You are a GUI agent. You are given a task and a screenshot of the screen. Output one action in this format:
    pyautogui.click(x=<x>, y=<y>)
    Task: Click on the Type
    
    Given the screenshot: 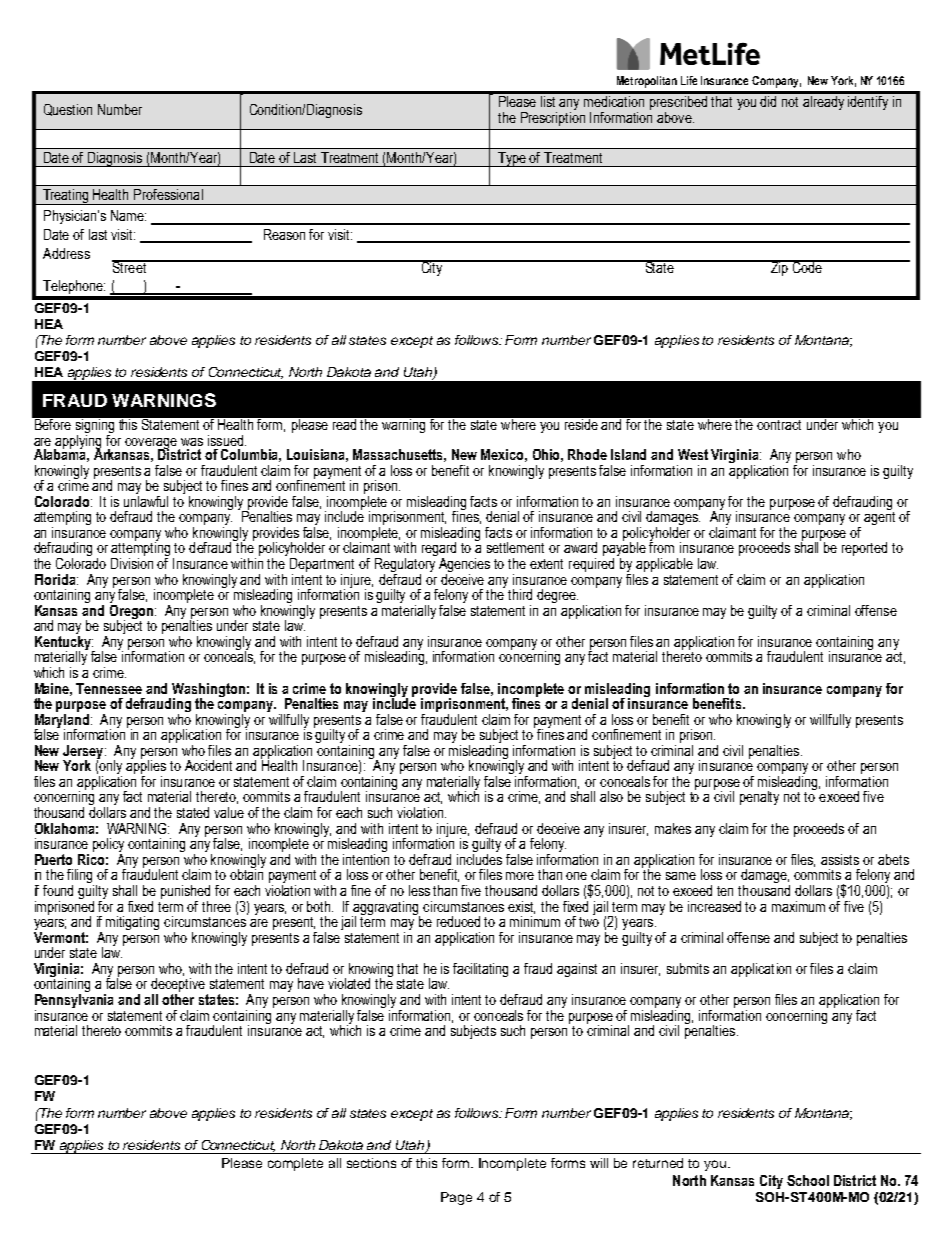 What is the action you would take?
    pyautogui.click(x=512, y=159)
